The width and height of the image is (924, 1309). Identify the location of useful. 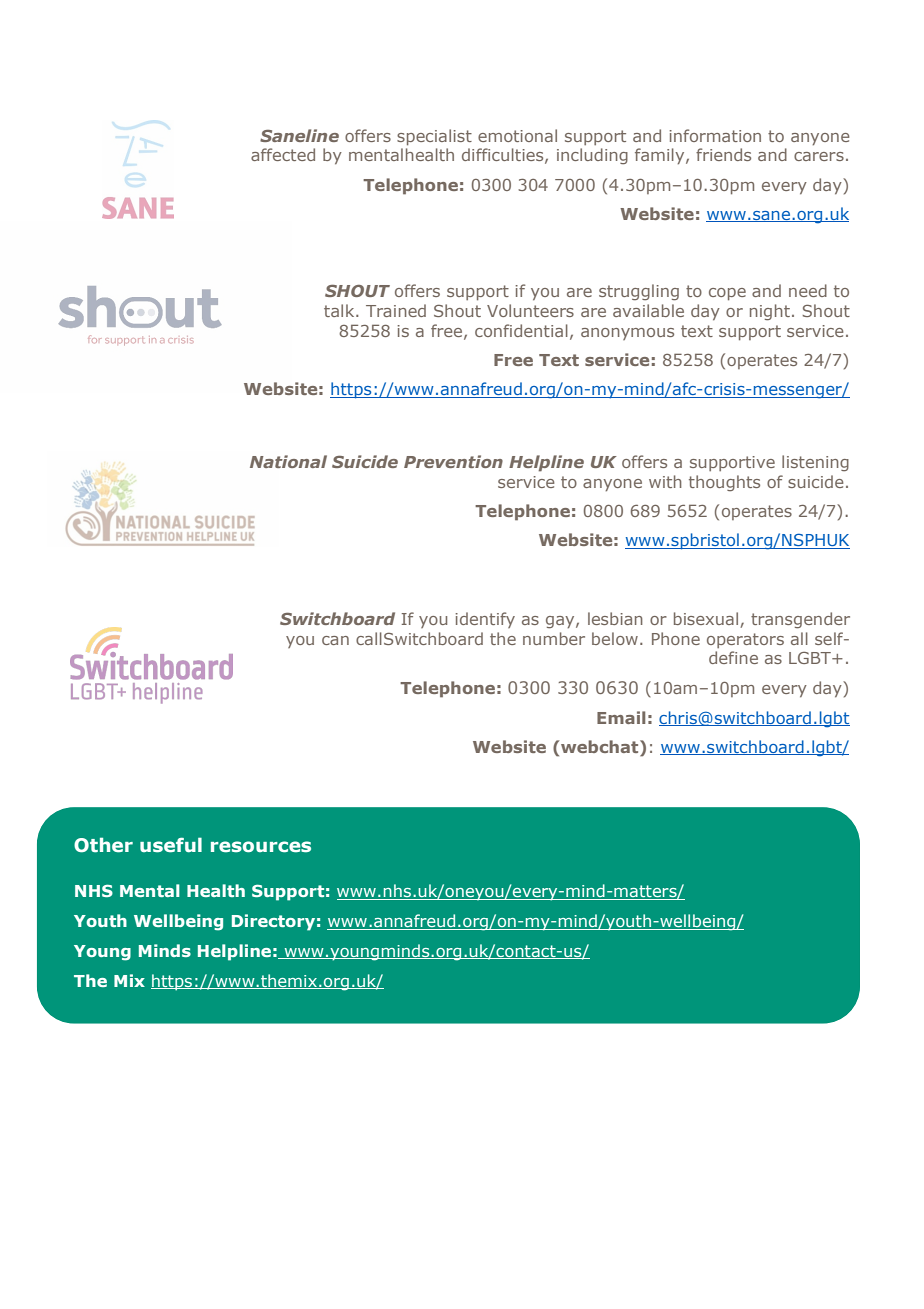
(171, 845).
